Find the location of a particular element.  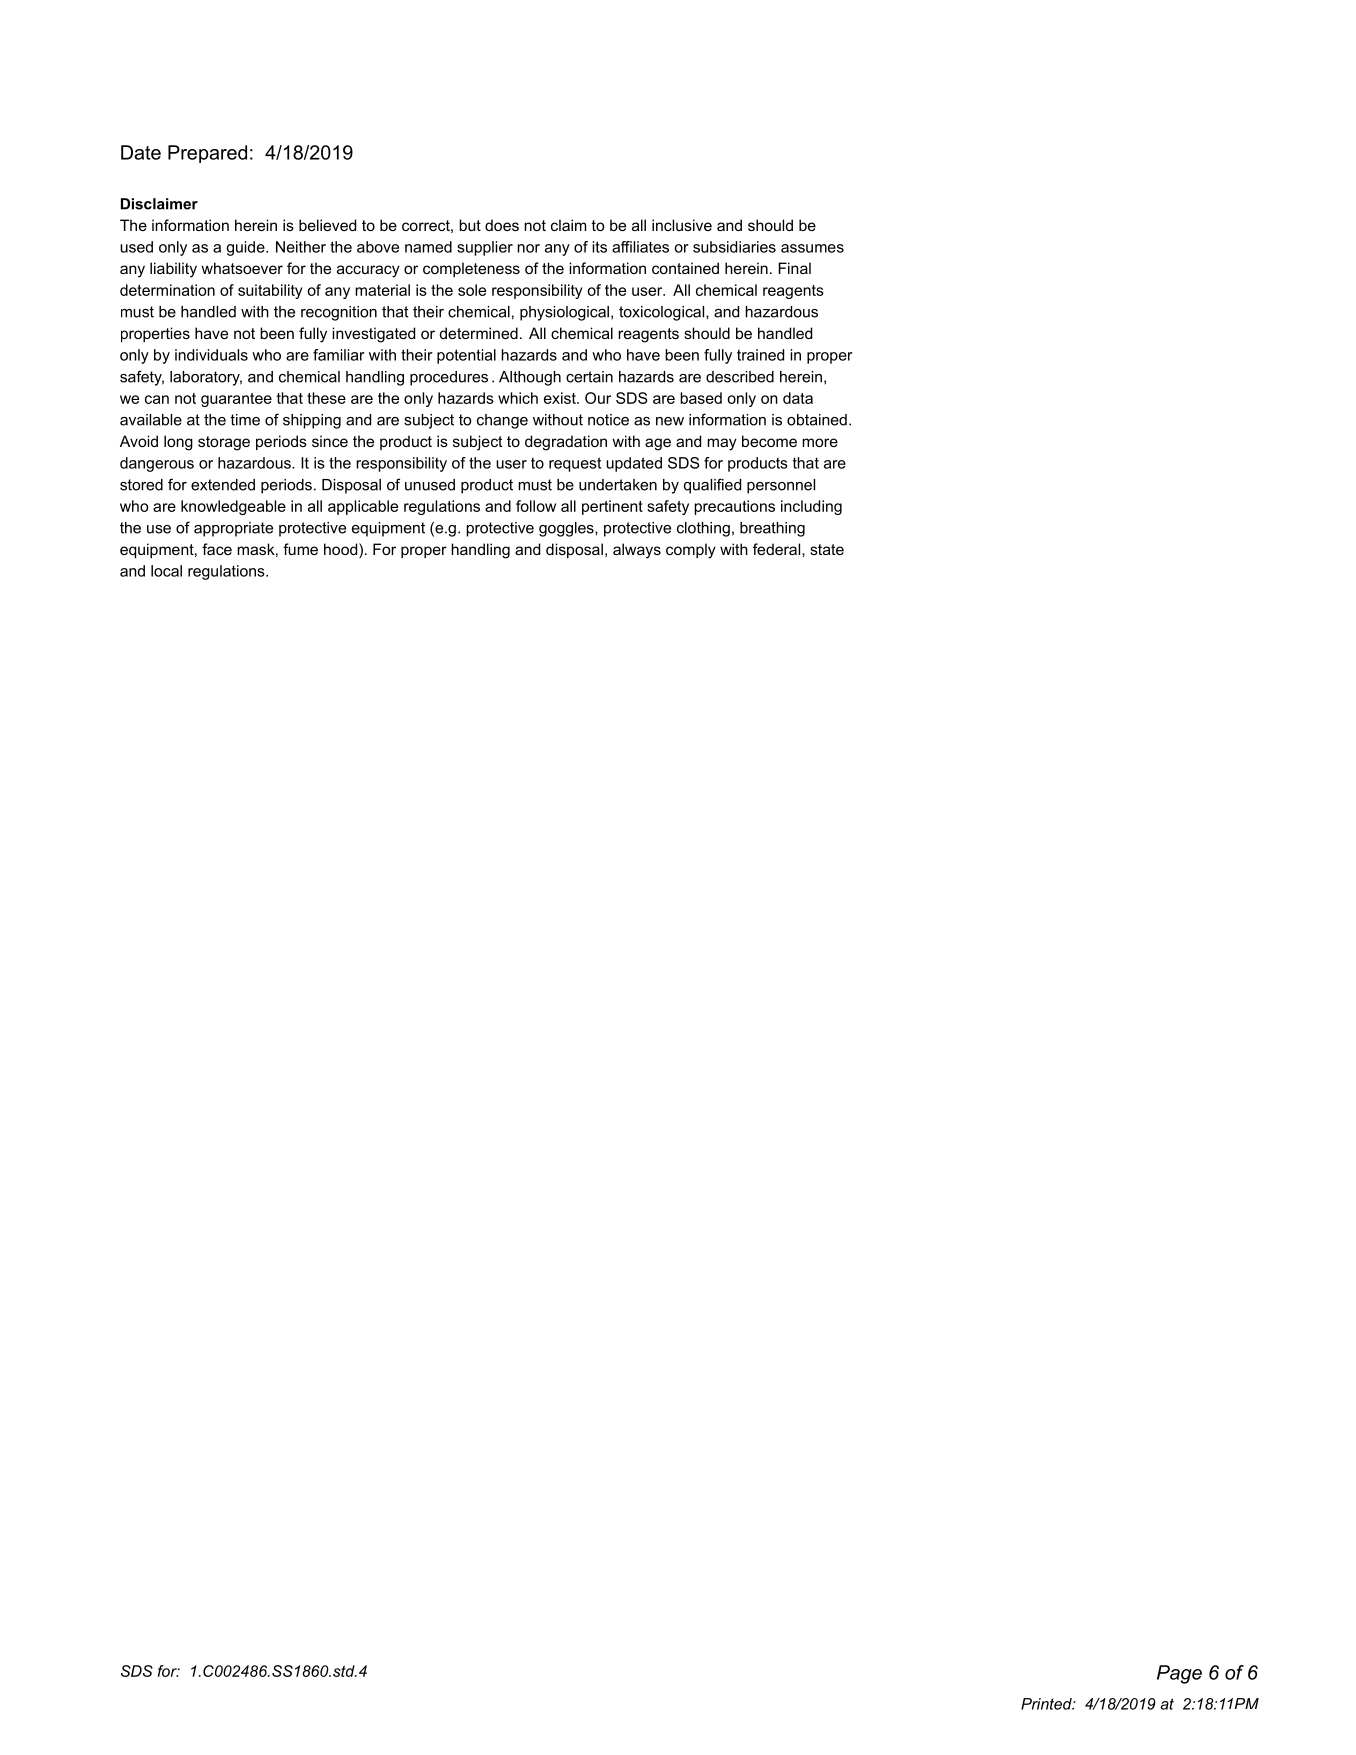

Page is located at coordinates (1179, 1674).
